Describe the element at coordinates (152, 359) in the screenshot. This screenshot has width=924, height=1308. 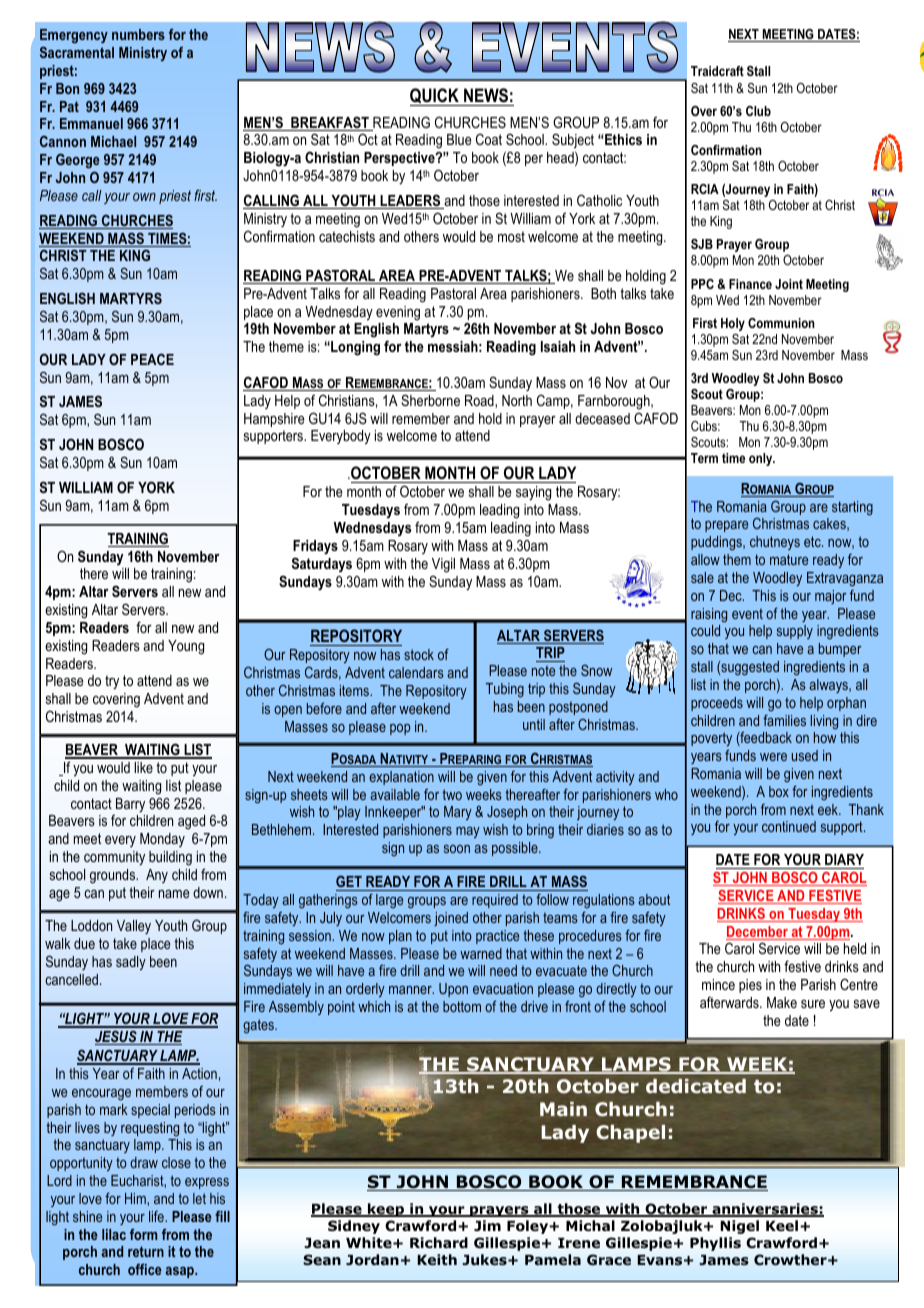
I see `PEACE` at that location.
